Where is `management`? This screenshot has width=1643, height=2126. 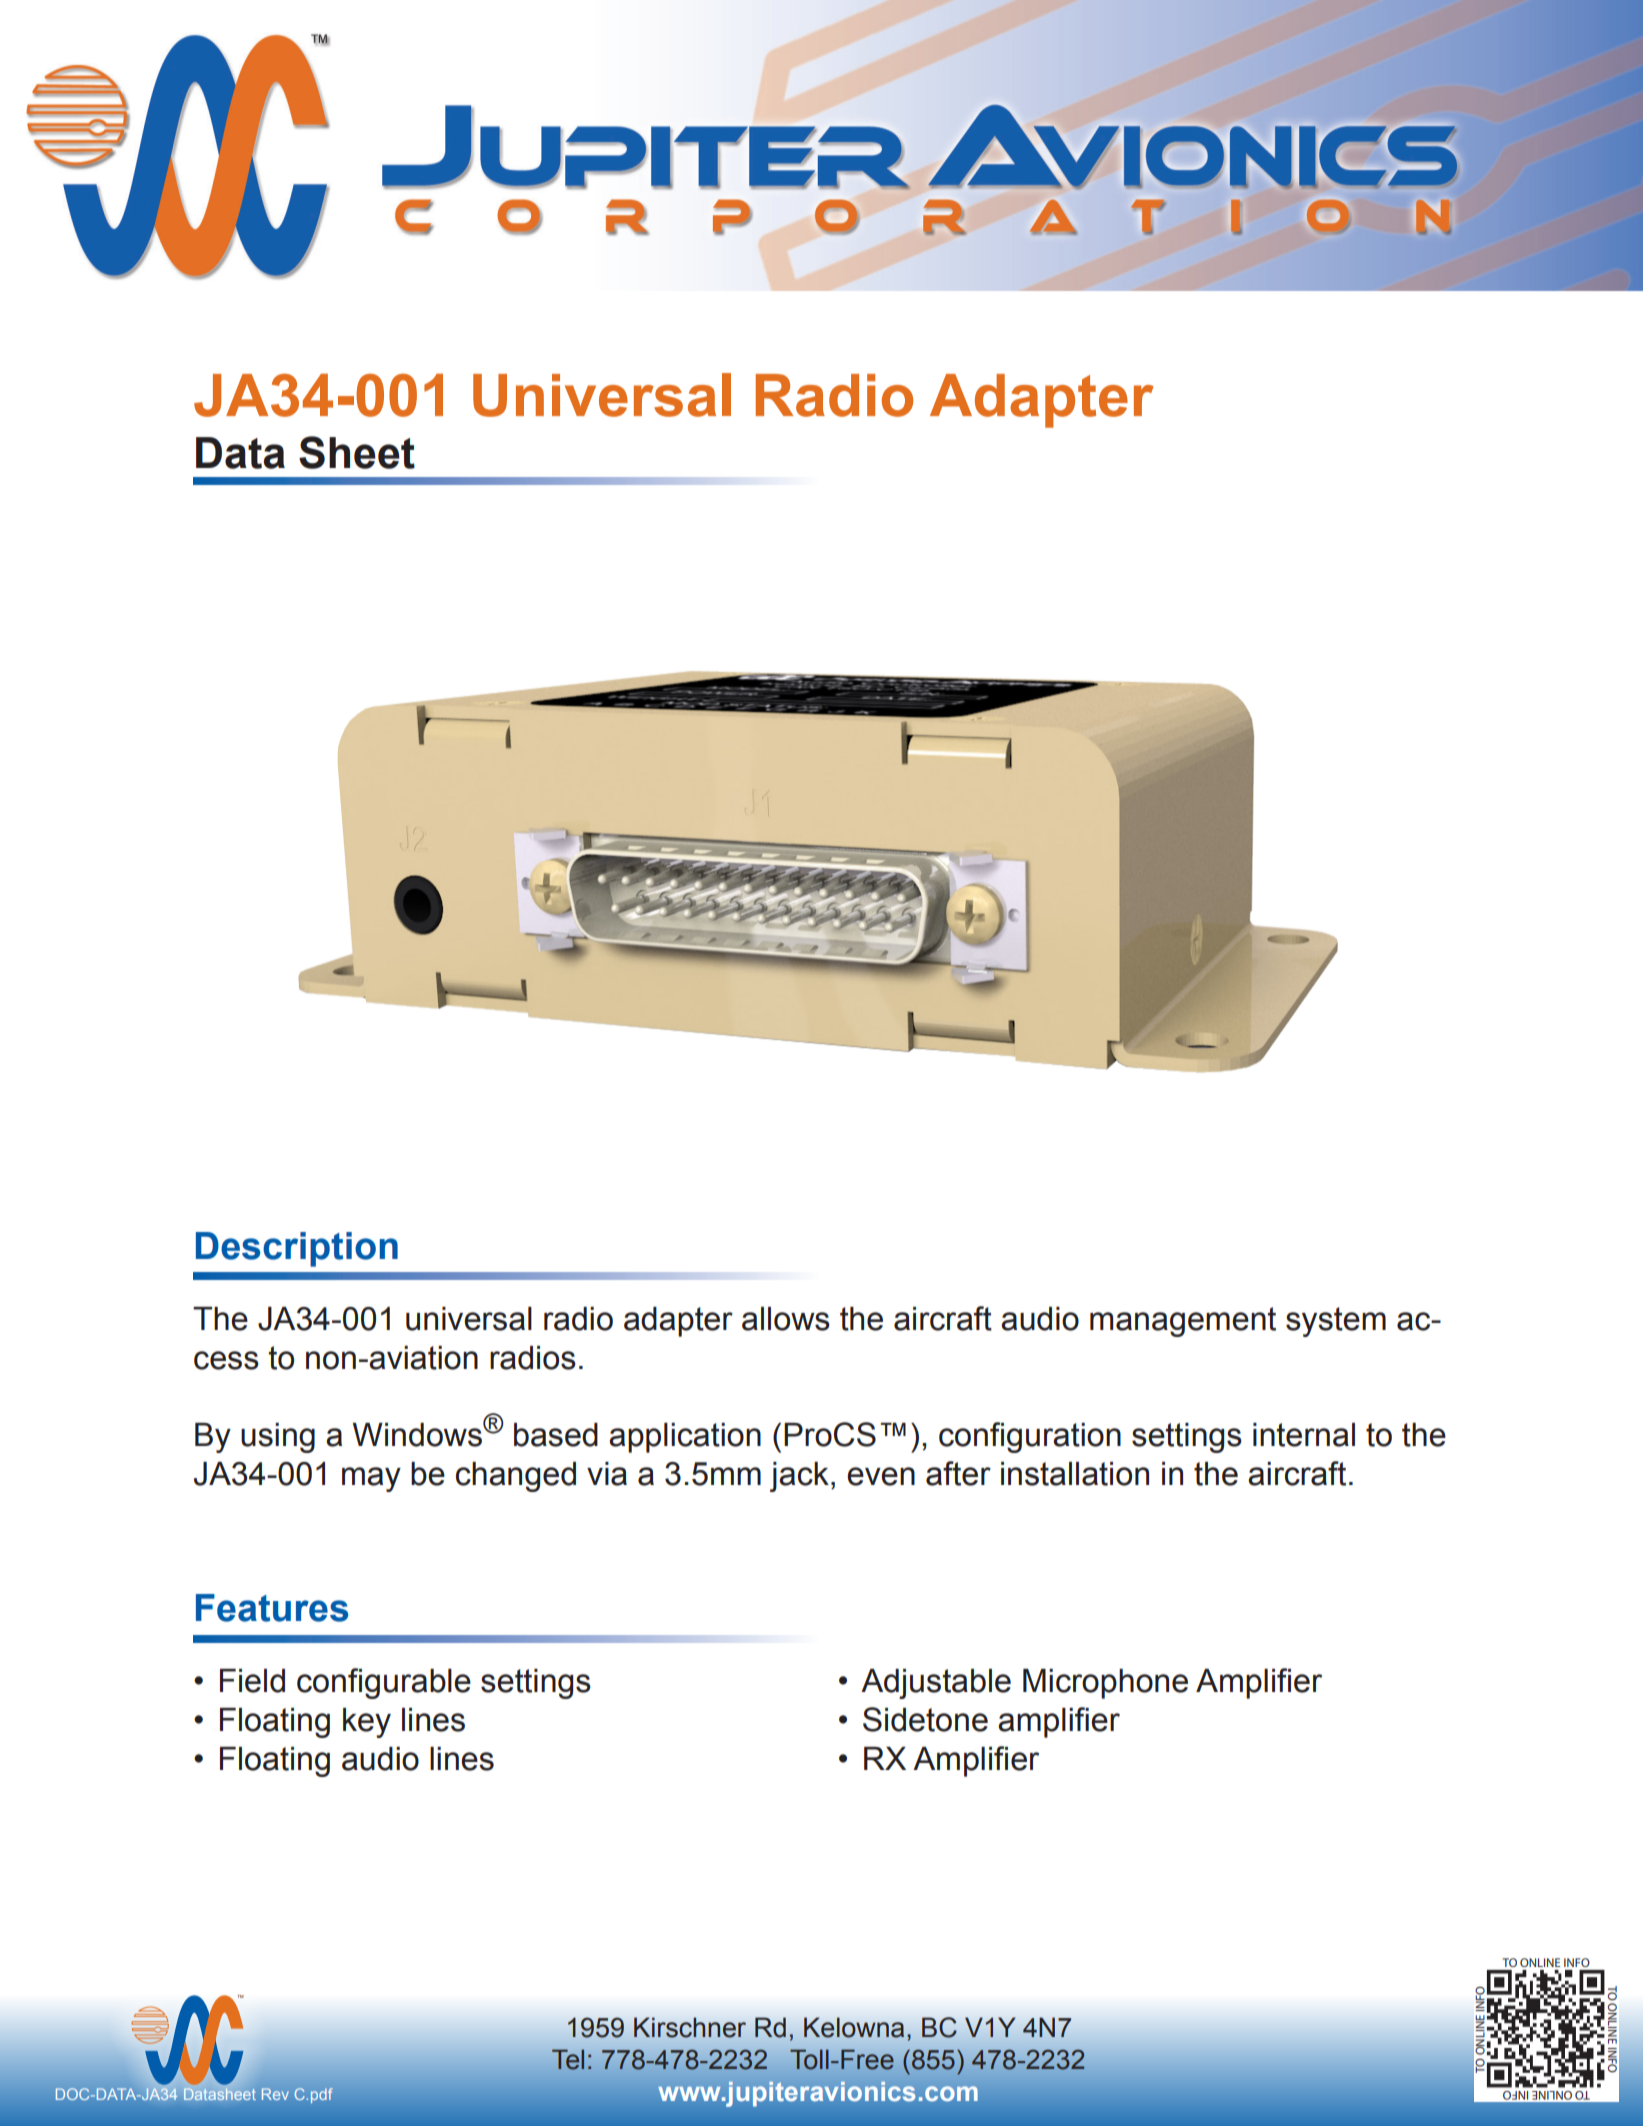
management is located at coordinates (1183, 1322).
